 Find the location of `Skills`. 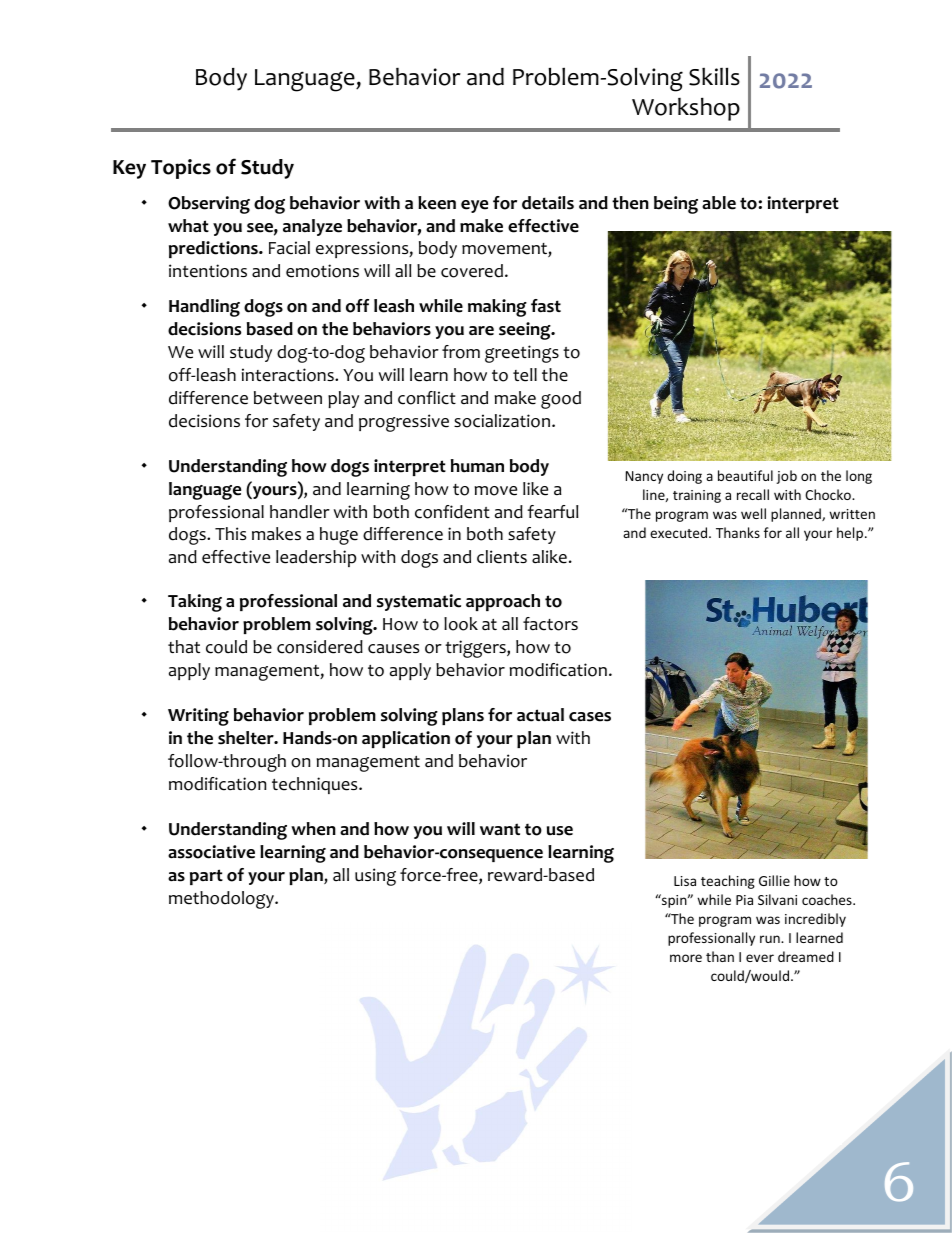

Skills is located at coordinates (714, 76).
